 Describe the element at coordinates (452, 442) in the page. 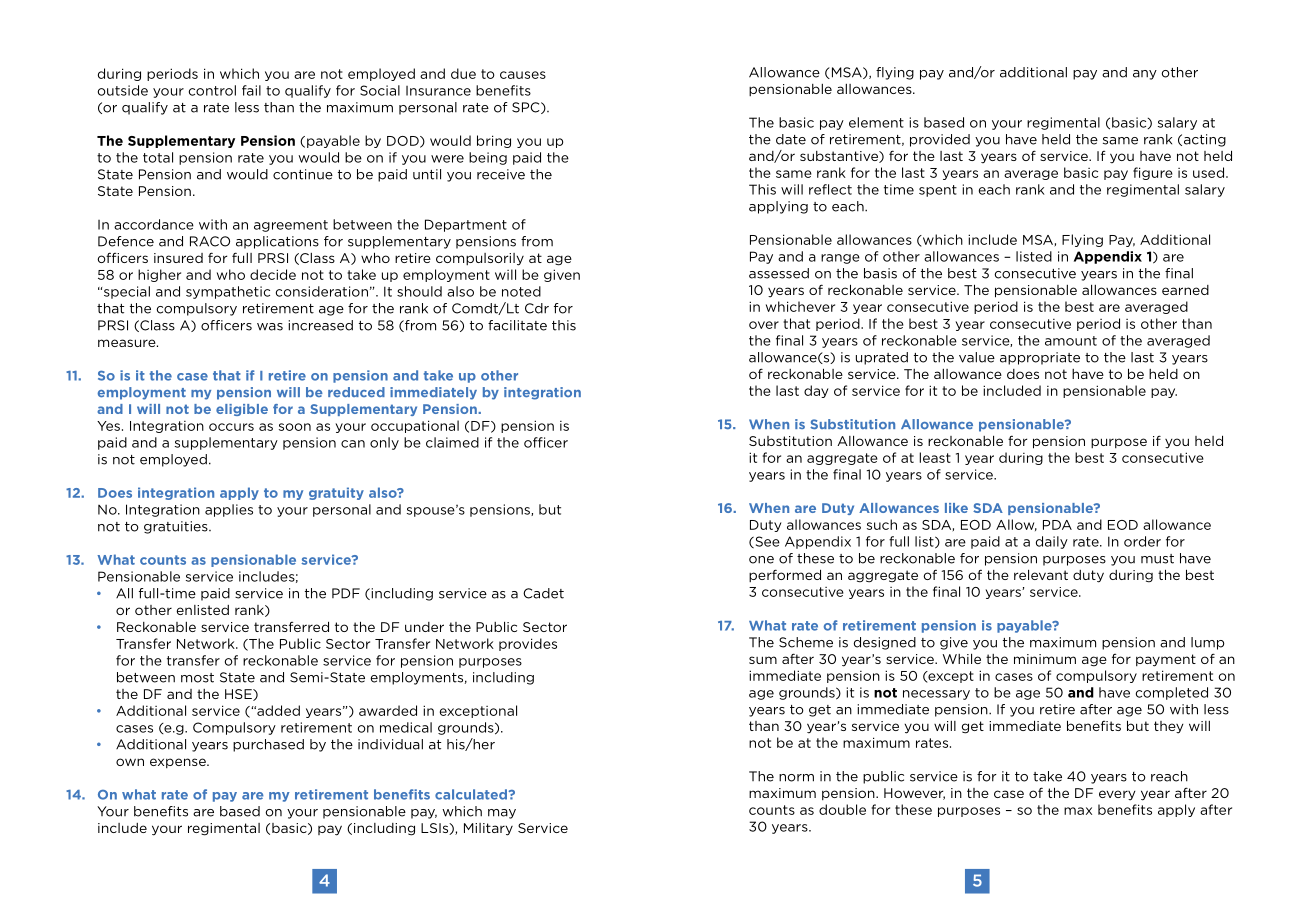

I see `claimed` at that location.
